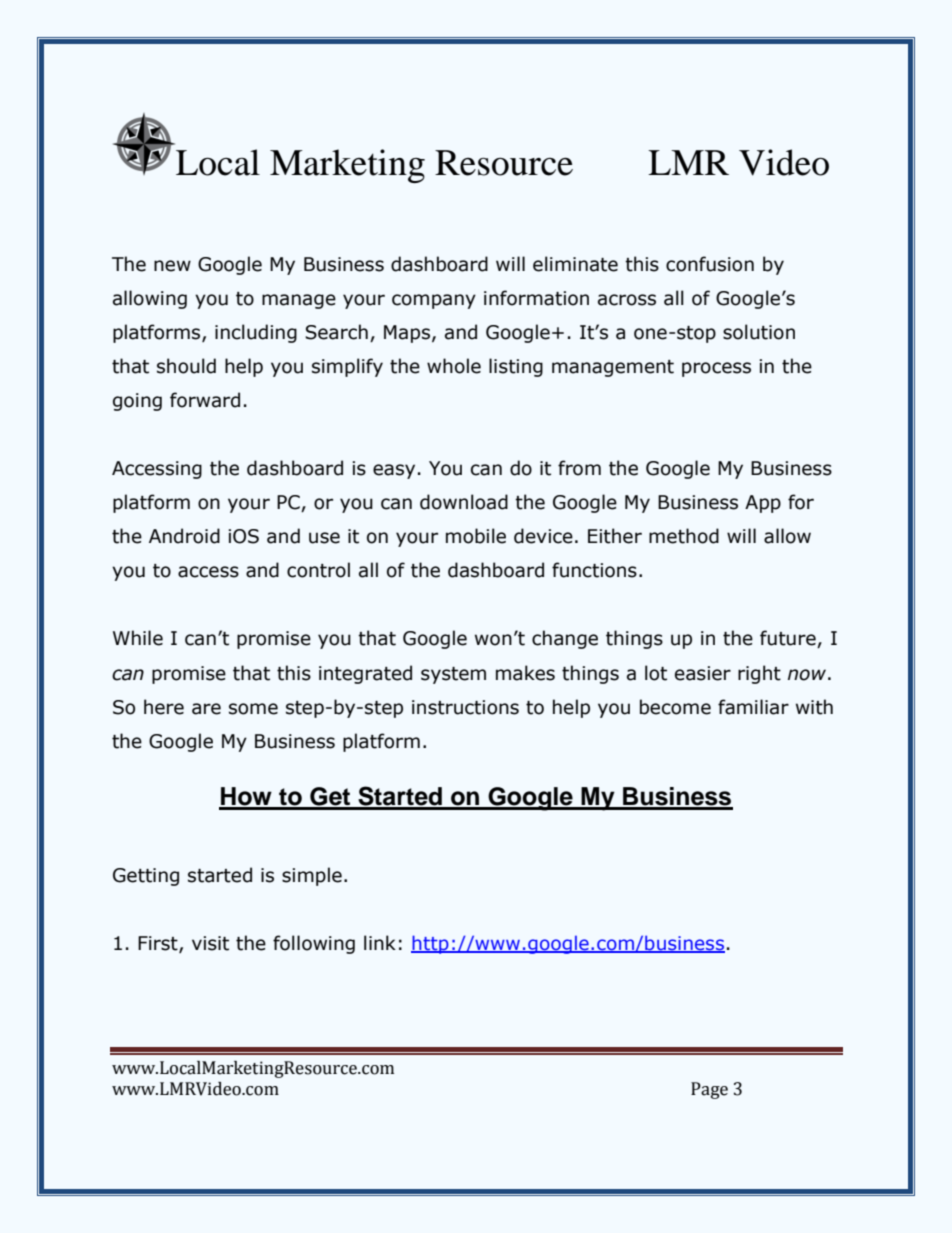  What do you see at coordinates (476, 536) in the image?
I see `mobile` at bounding box center [476, 536].
